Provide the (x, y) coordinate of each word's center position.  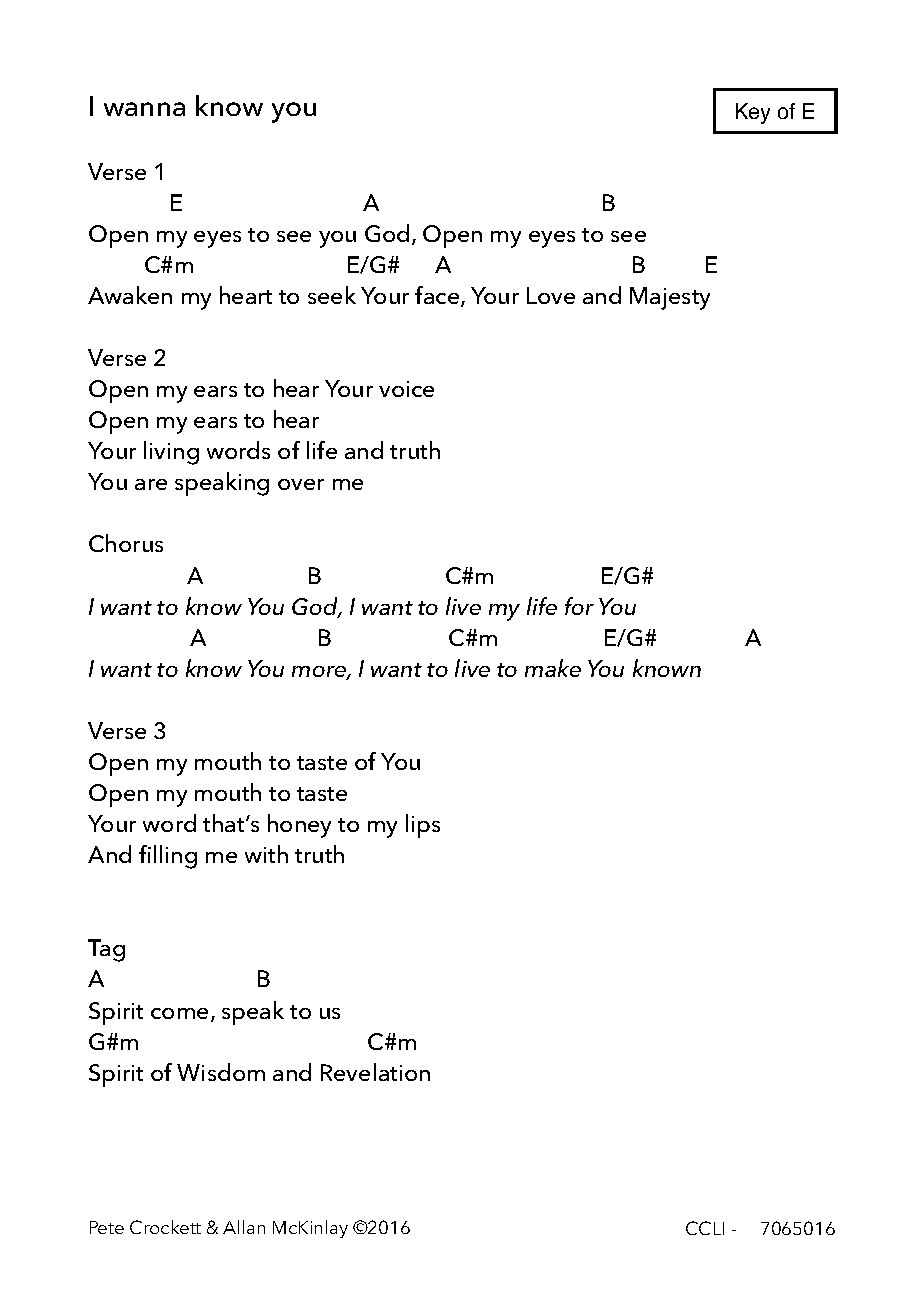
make (553, 668)
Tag (106, 950)
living (171, 453)
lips (423, 826)
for (579, 606)
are (151, 484)
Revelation (375, 1072)
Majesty (670, 298)
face (438, 296)
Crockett (165, 1227)
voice (406, 389)
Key (753, 113)
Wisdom (221, 1072)
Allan (244, 1227)
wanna (144, 109)
